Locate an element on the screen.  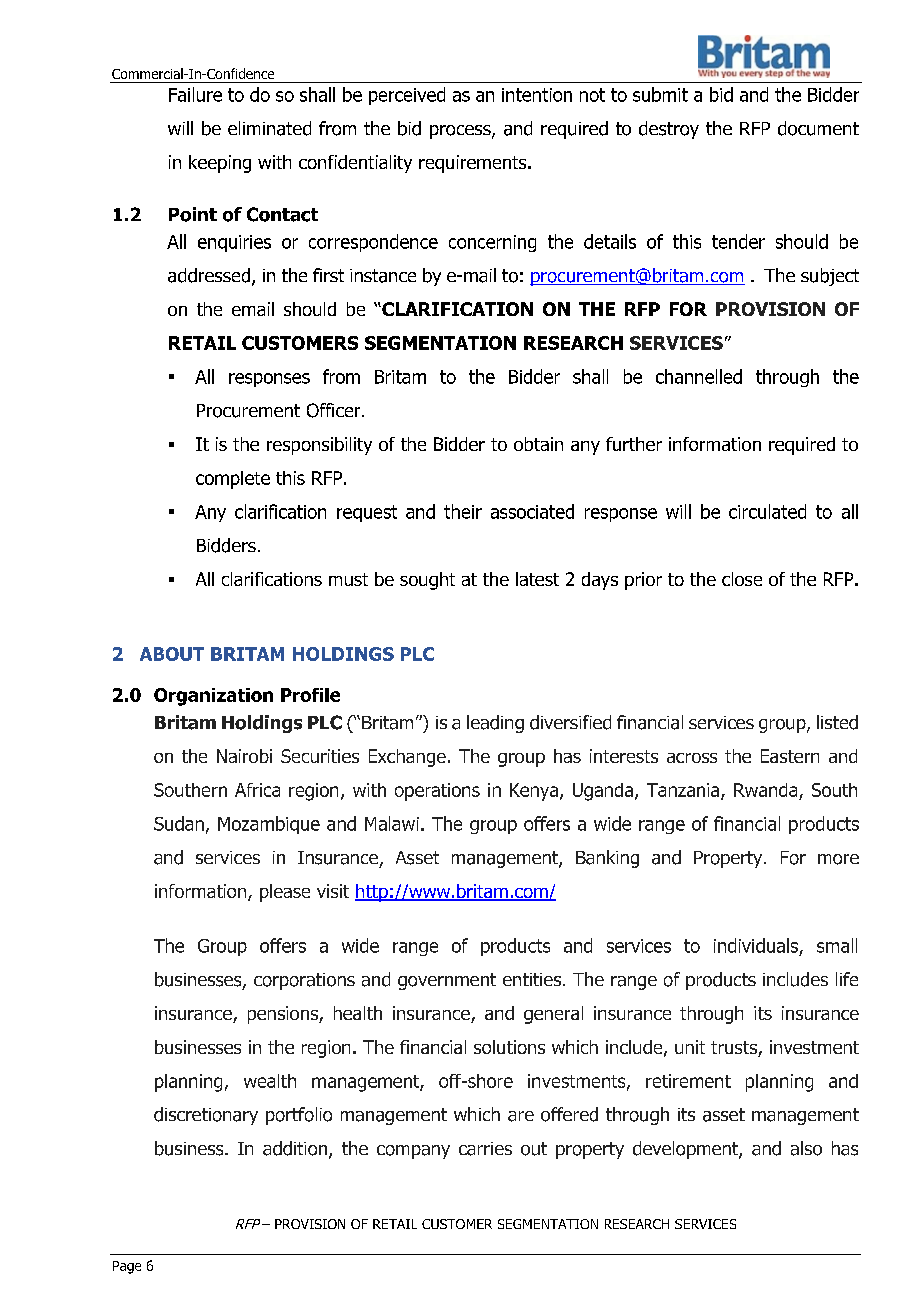
complete is located at coordinates (233, 480).
